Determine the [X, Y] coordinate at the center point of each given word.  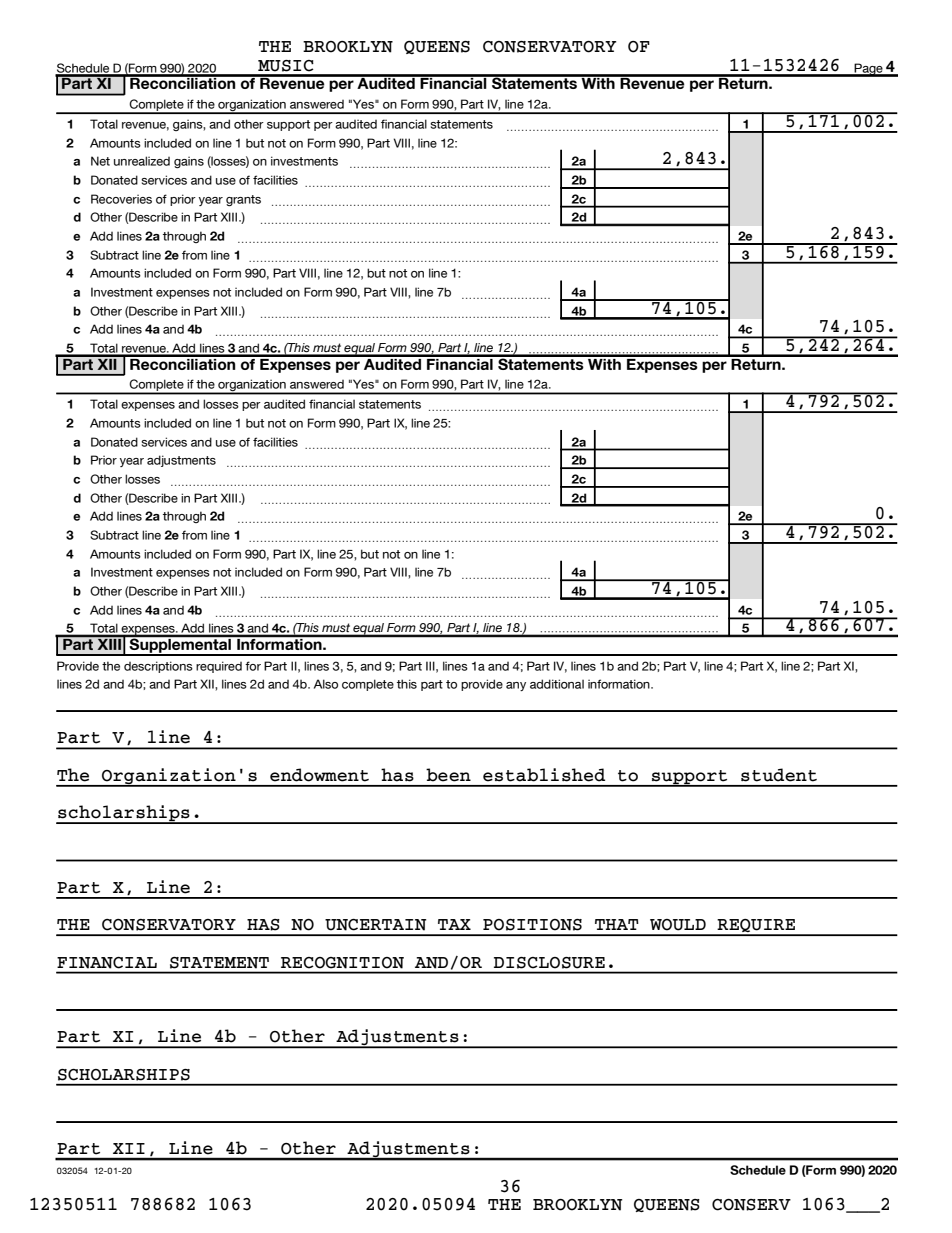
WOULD [678, 925]
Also [326, 684]
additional [557, 684]
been [448, 775]
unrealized [142, 161]
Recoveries [121, 199]
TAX [454, 924]
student [779, 775]
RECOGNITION [342, 963]
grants [243, 200]
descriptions [158, 667]
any [516, 686]
